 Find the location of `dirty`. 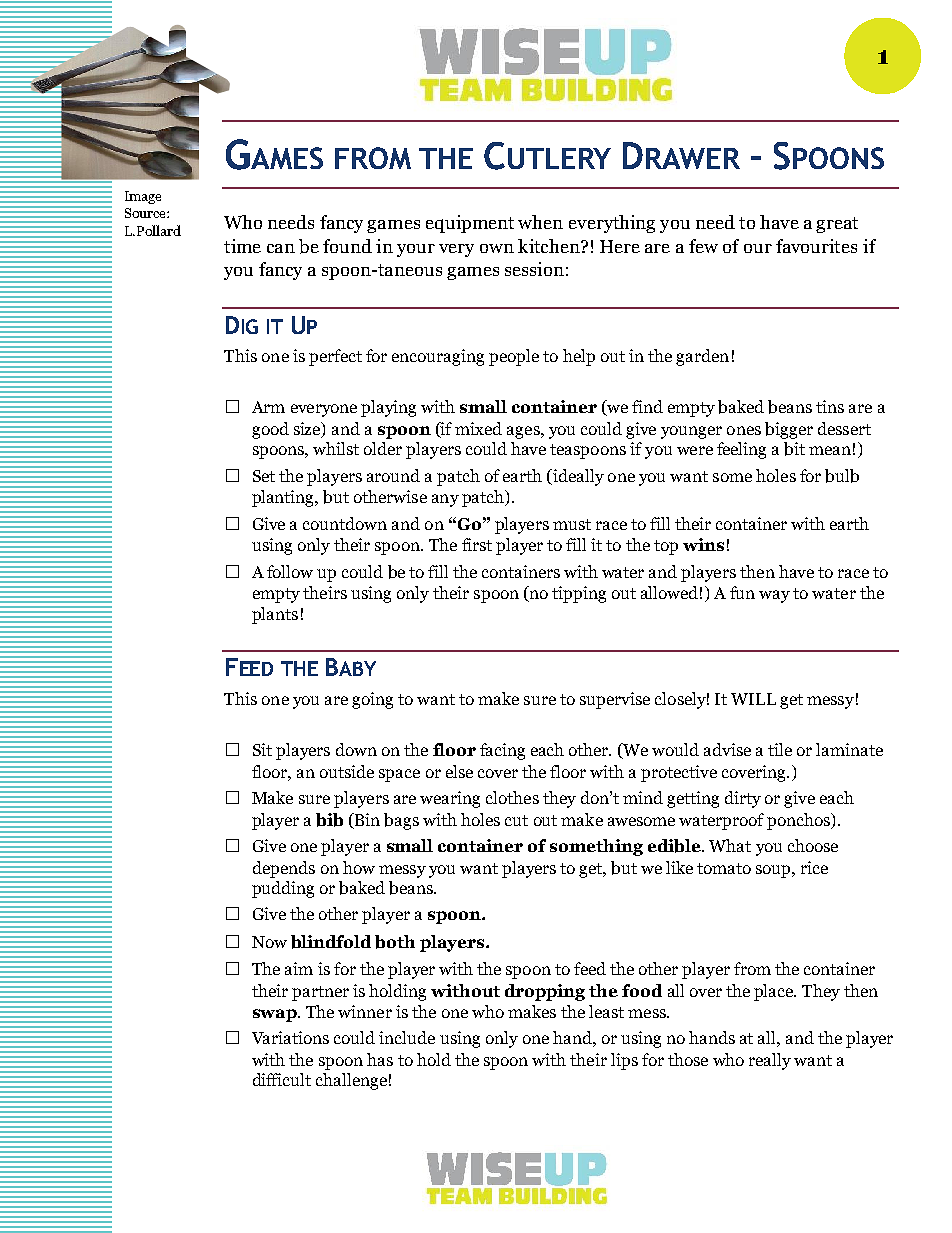

dirty is located at coordinates (743, 799).
